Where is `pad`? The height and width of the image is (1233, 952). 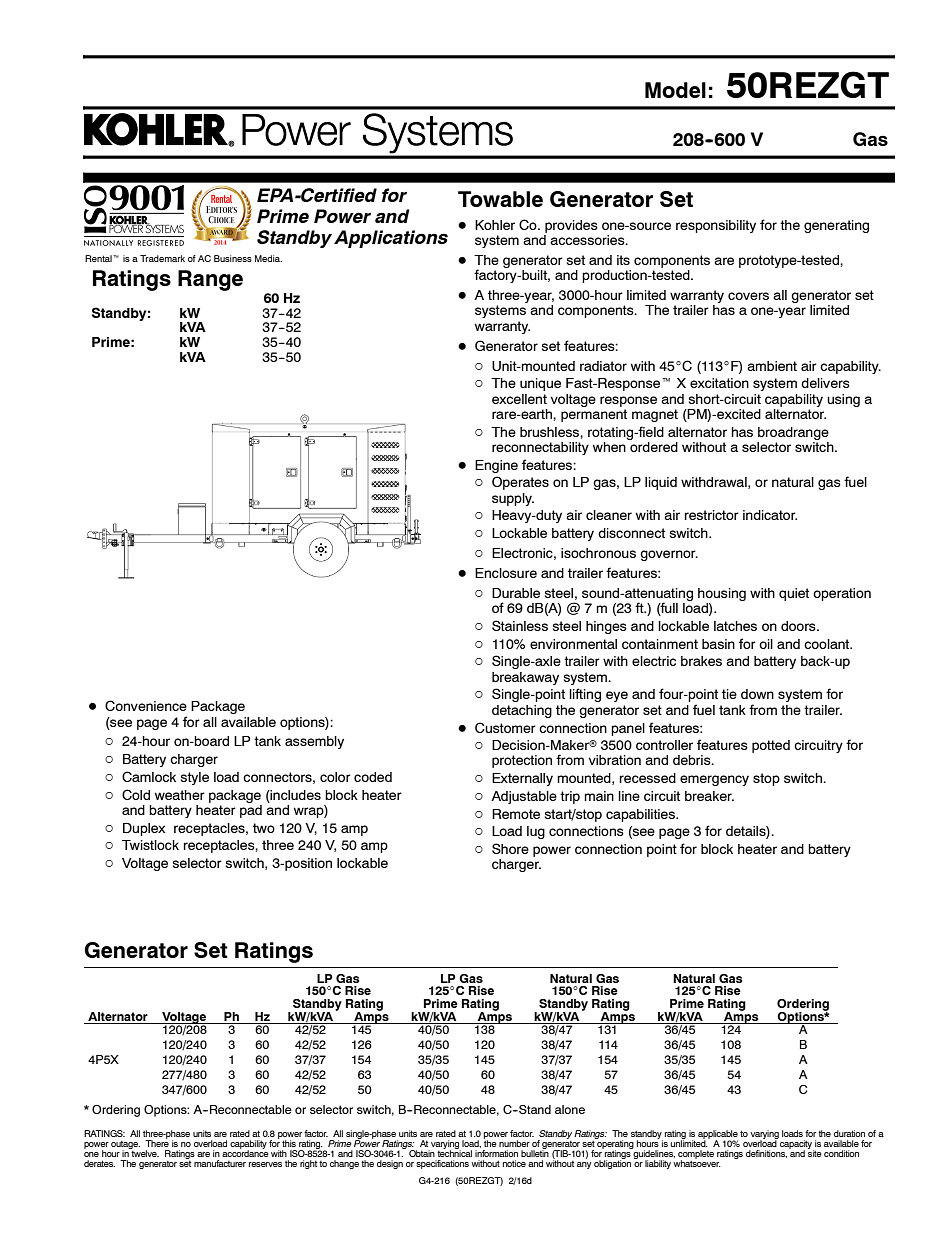
pad is located at coordinates (251, 810).
